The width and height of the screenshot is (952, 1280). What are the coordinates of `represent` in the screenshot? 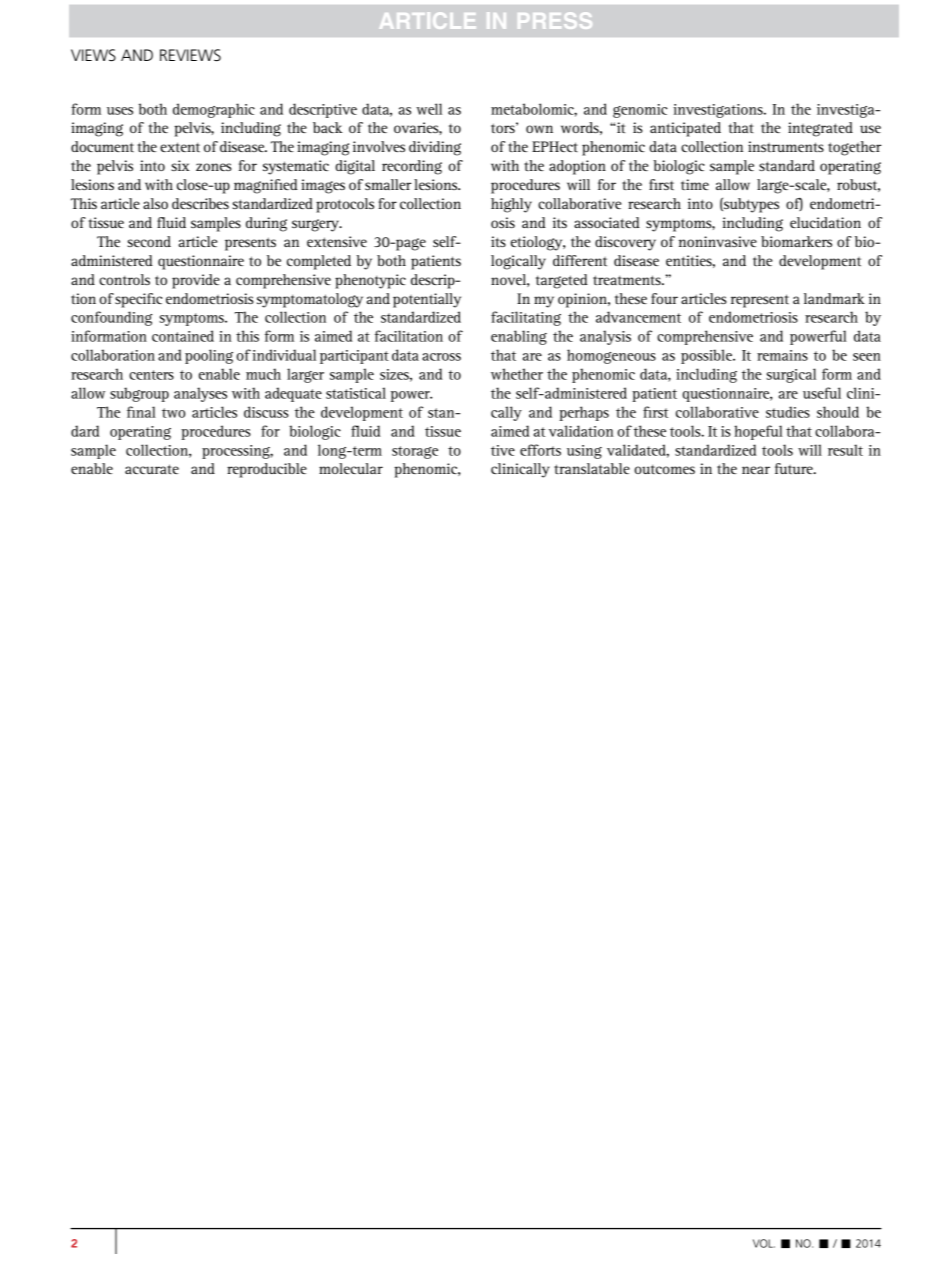 It's located at (760, 301).
